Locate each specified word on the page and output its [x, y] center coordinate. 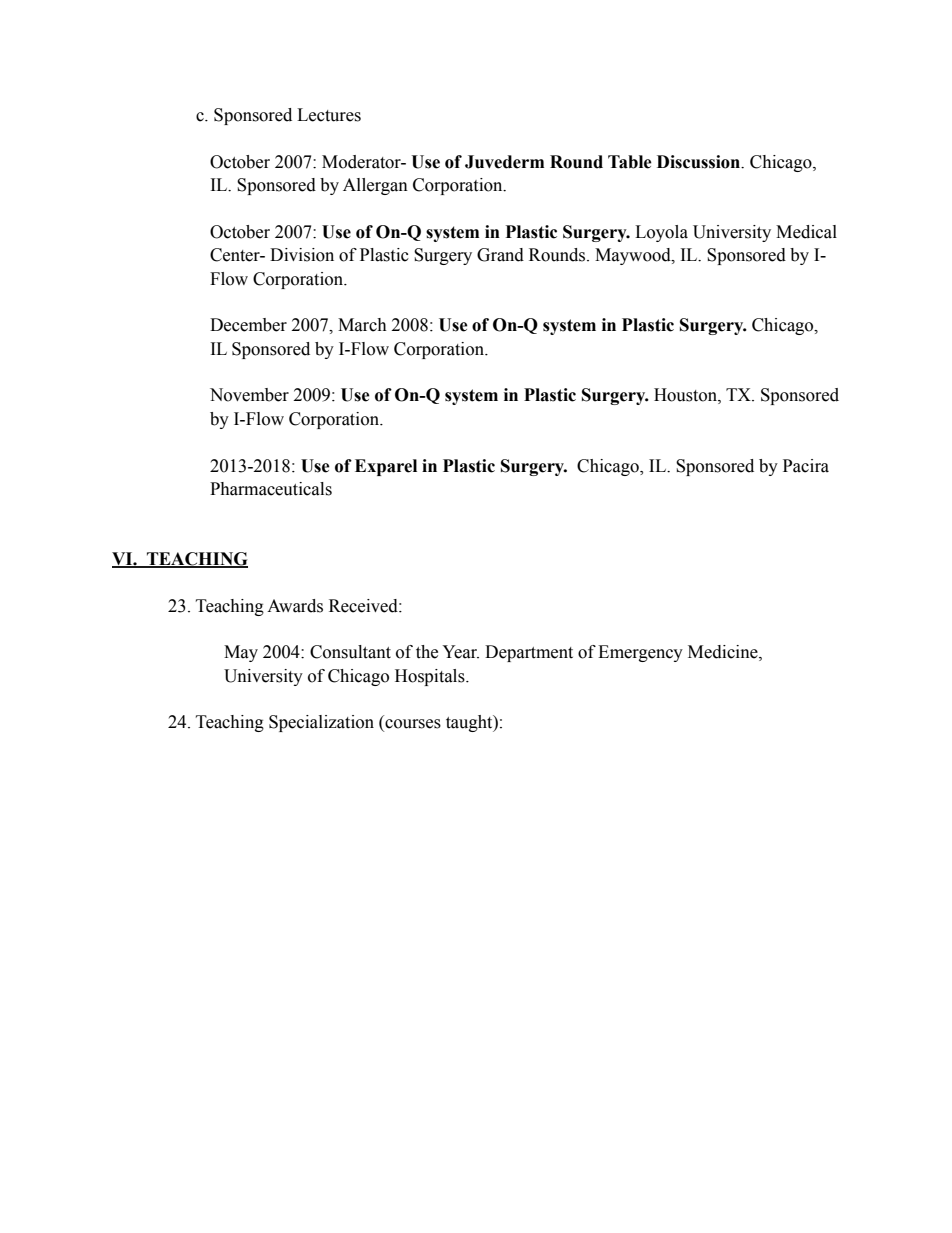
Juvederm [504, 162]
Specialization [321, 723]
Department [529, 653]
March [362, 325]
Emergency [640, 653]
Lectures [329, 115]
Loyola [661, 233]
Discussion [700, 162]
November [249, 395]
